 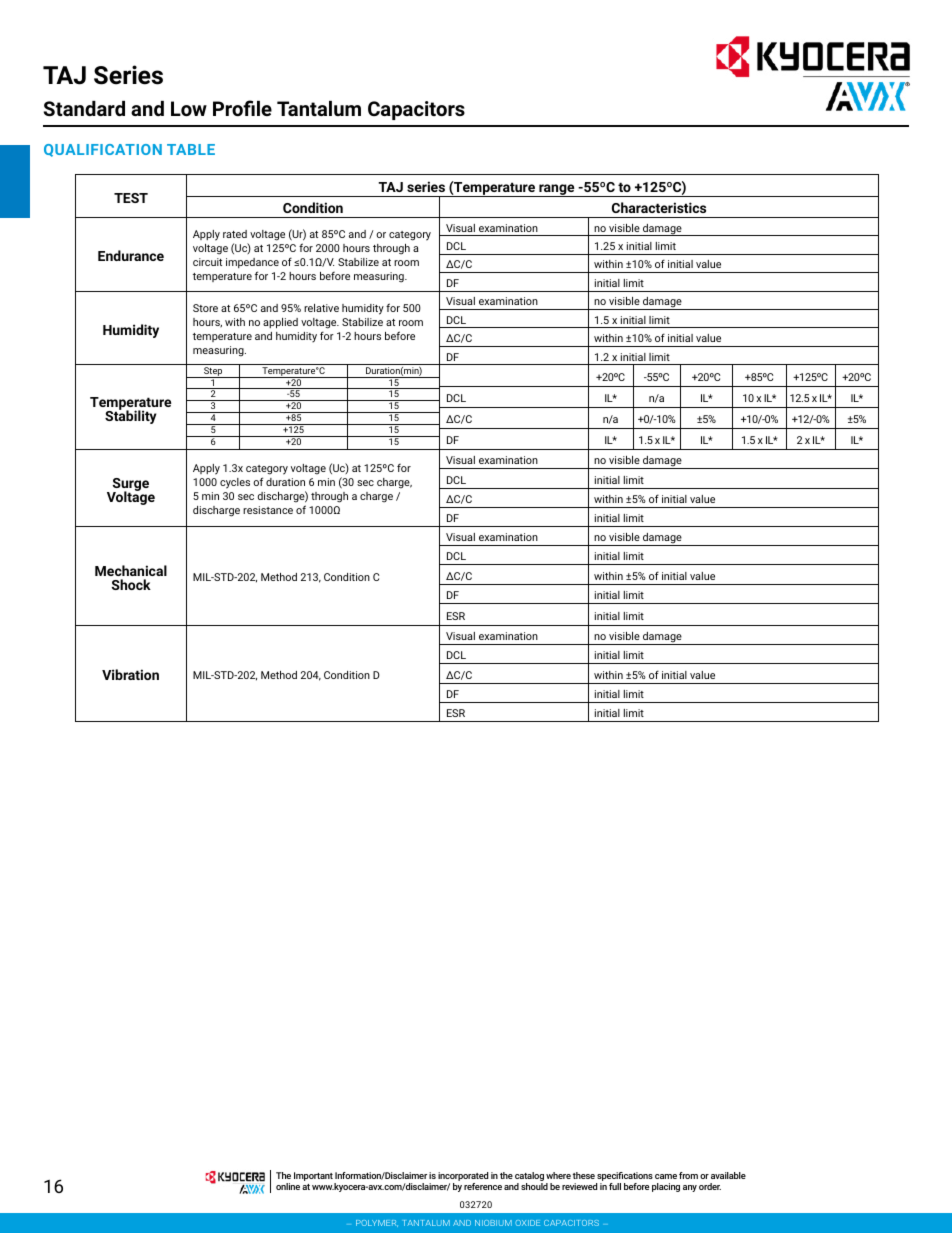 I want to click on Characteristics, so click(x=659, y=207).
